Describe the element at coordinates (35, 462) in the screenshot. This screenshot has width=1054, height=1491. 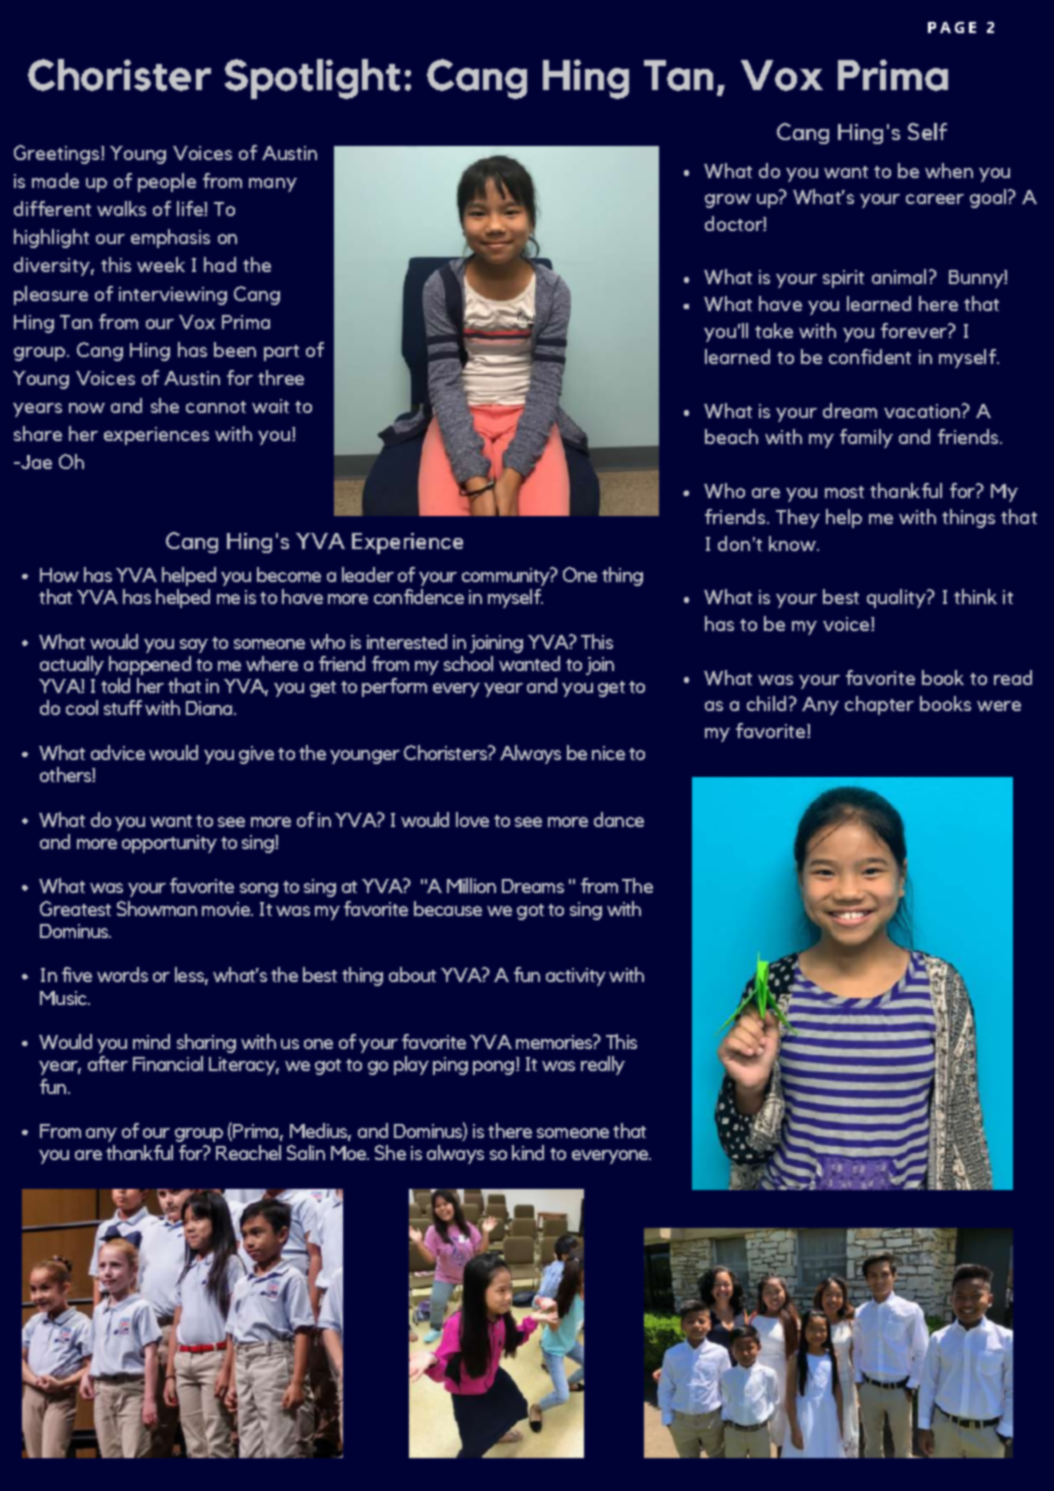
I see `Jae` at that location.
